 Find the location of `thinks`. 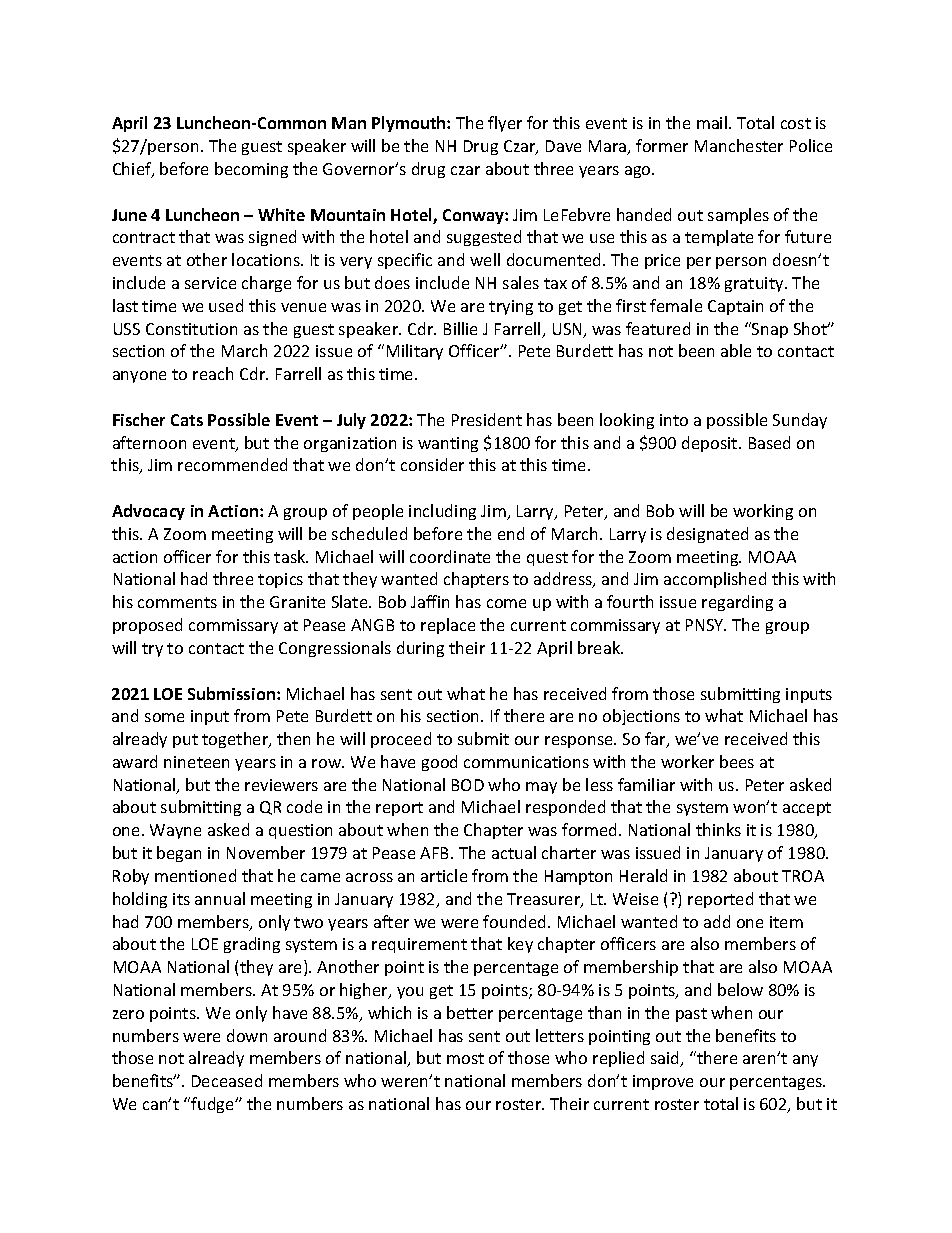

thinks is located at coordinates (718, 829).
